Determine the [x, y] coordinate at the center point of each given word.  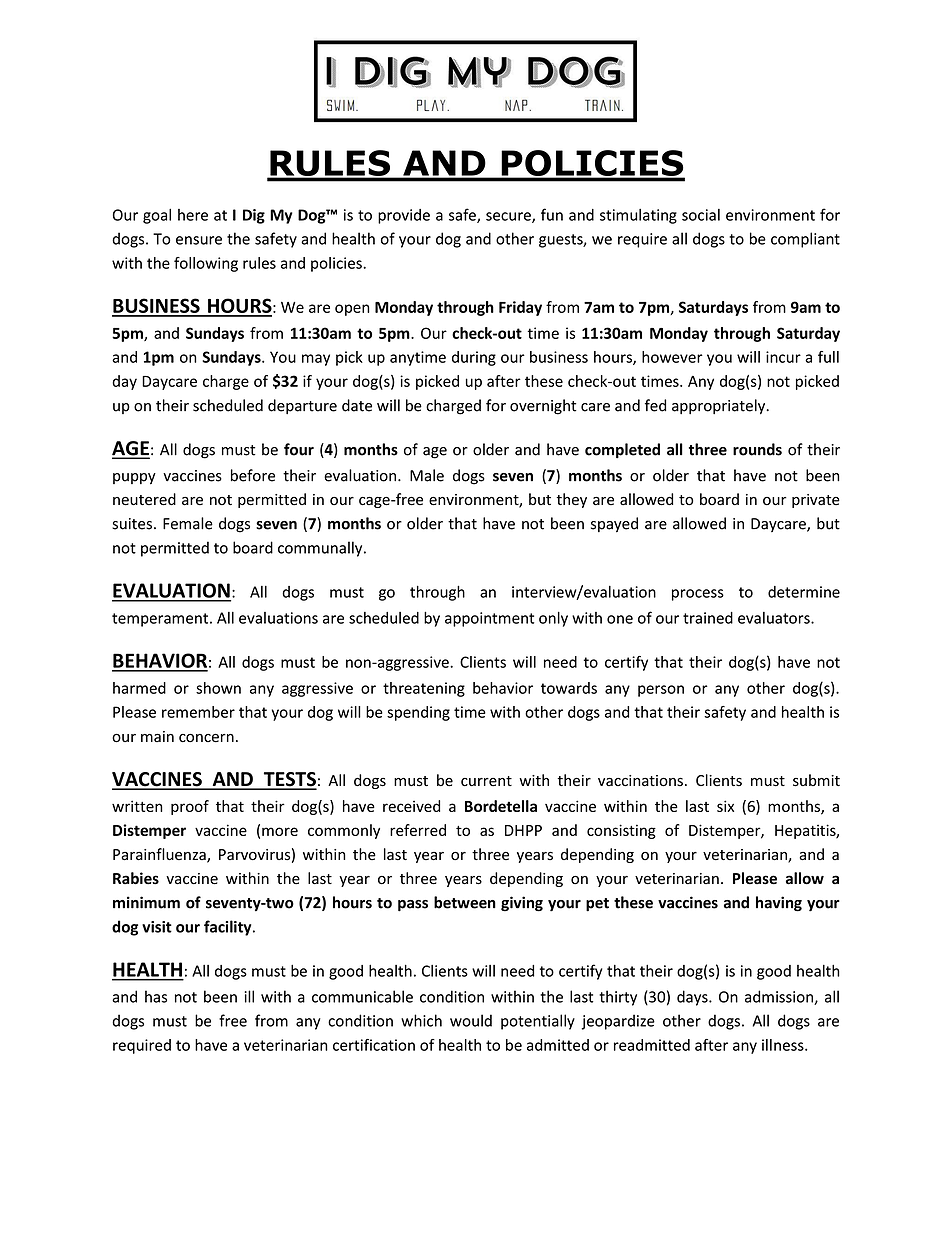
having [779, 904]
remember [198, 712]
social [701, 215]
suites [132, 524]
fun [552, 214]
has [156, 996]
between [465, 902]
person [661, 691]
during [474, 358]
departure [302, 406]
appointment [489, 619]
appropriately [720, 407]
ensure [199, 240]
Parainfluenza [160, 855]
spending [418, 713]
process [698, 595]
